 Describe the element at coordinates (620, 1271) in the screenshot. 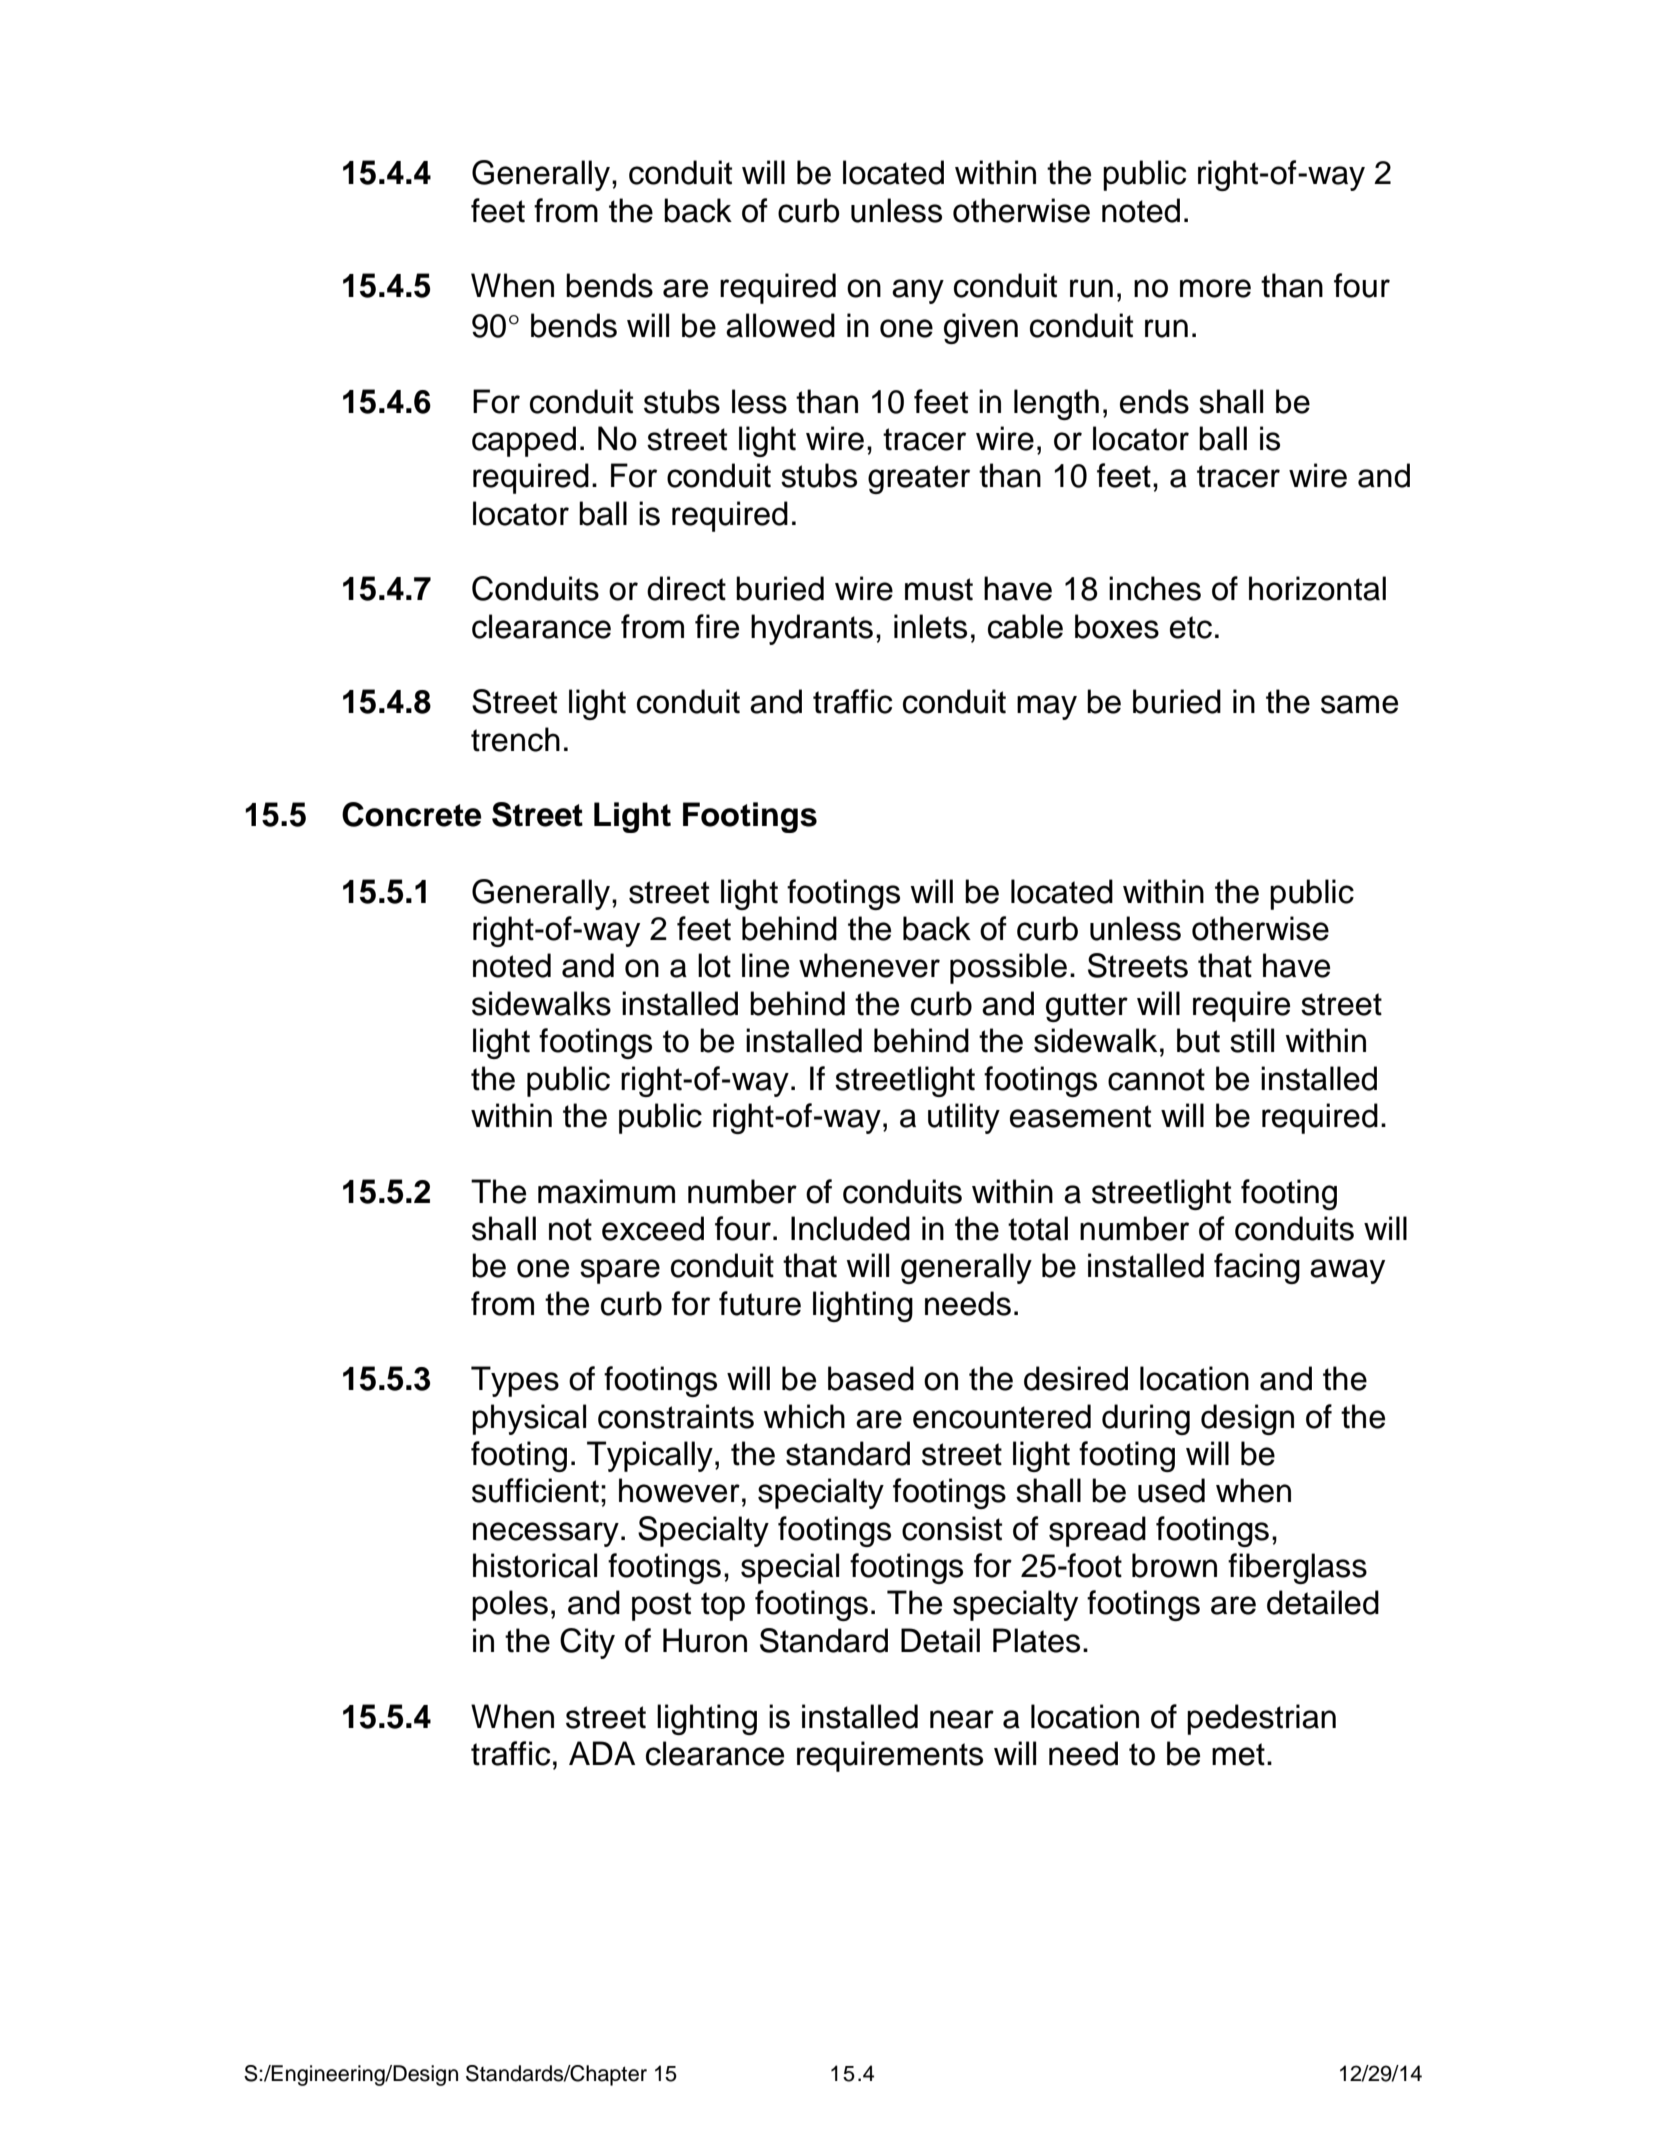

I see `spare` at that location.
